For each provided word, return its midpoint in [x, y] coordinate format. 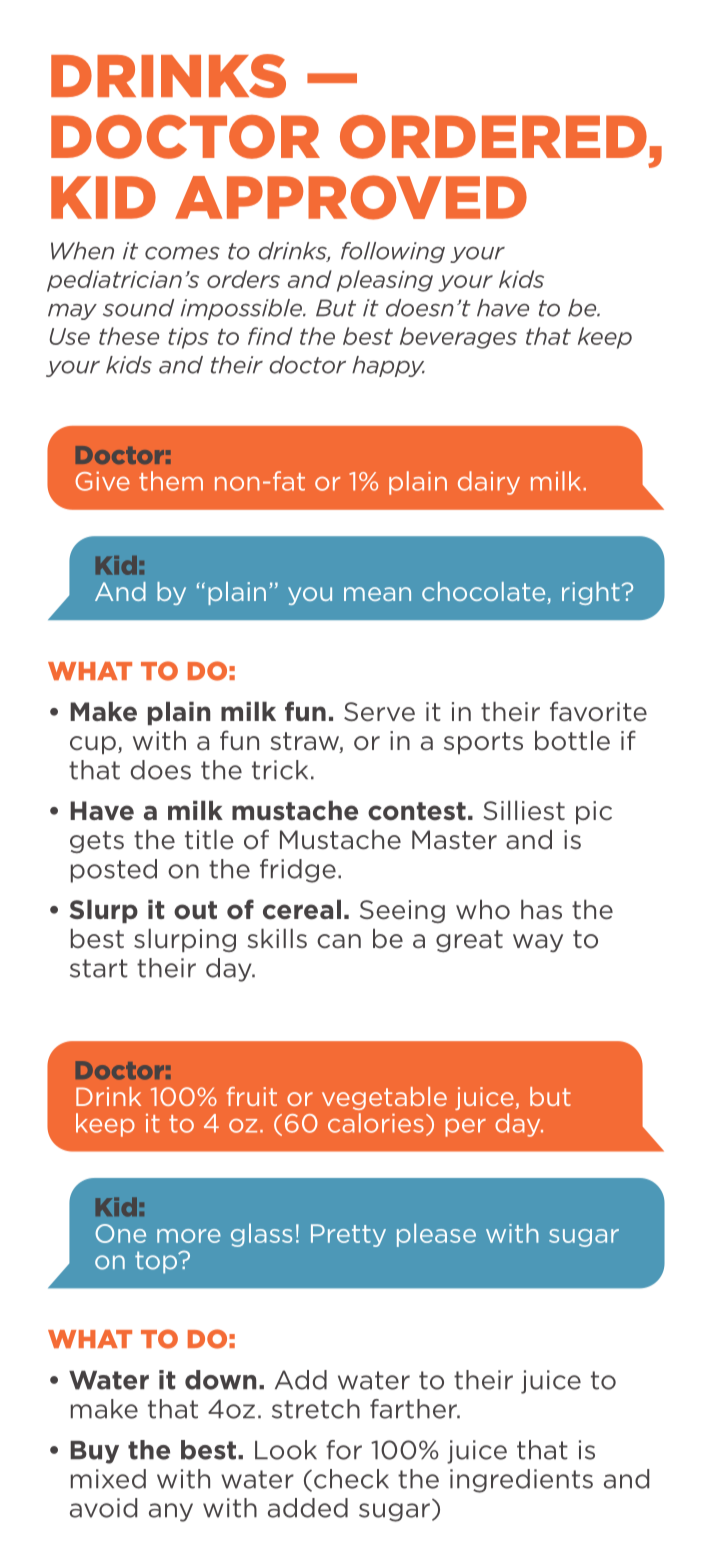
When [82, 251]
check [351, 1479]
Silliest [524, 810]
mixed [108, 1479]
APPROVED [351, 197]
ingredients [521, 1481]
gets [97, 842]
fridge [298, 871]
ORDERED [493, 137]
